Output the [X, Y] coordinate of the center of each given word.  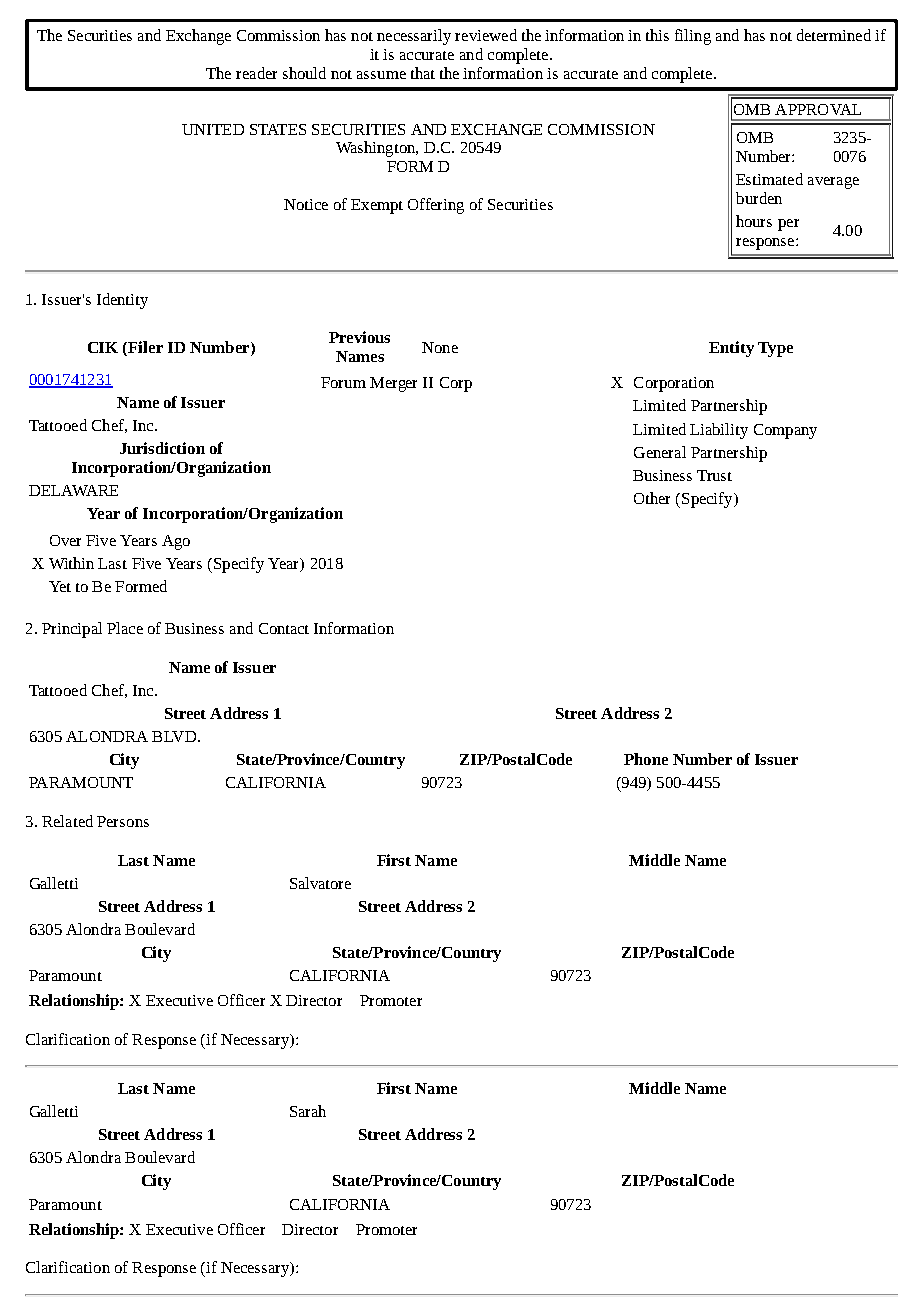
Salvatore [320, 883]
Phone [646, 759]
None [440, 347]
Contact [284, 628]
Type [775, 349]
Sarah [308, 1111]
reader [256, 73]
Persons [123, 821]
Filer [144, 347]
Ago [176, 542]
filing [693, 37]
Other [652, 498]
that [423, 73]
